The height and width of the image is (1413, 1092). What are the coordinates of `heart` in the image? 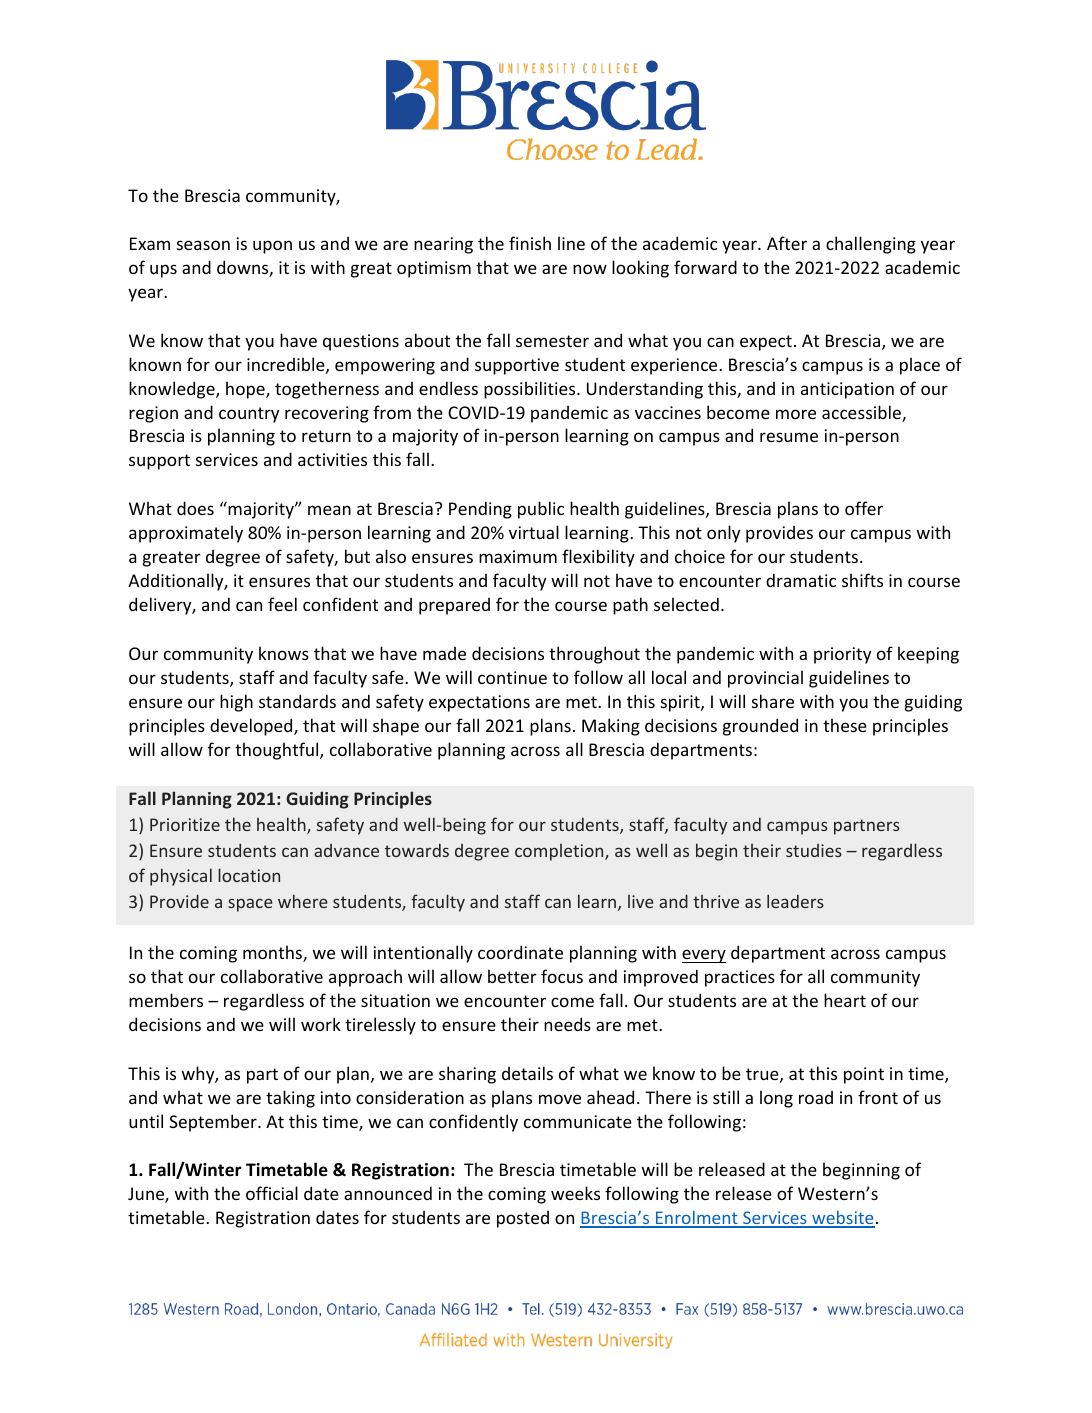 It's located at (845, 1000).
